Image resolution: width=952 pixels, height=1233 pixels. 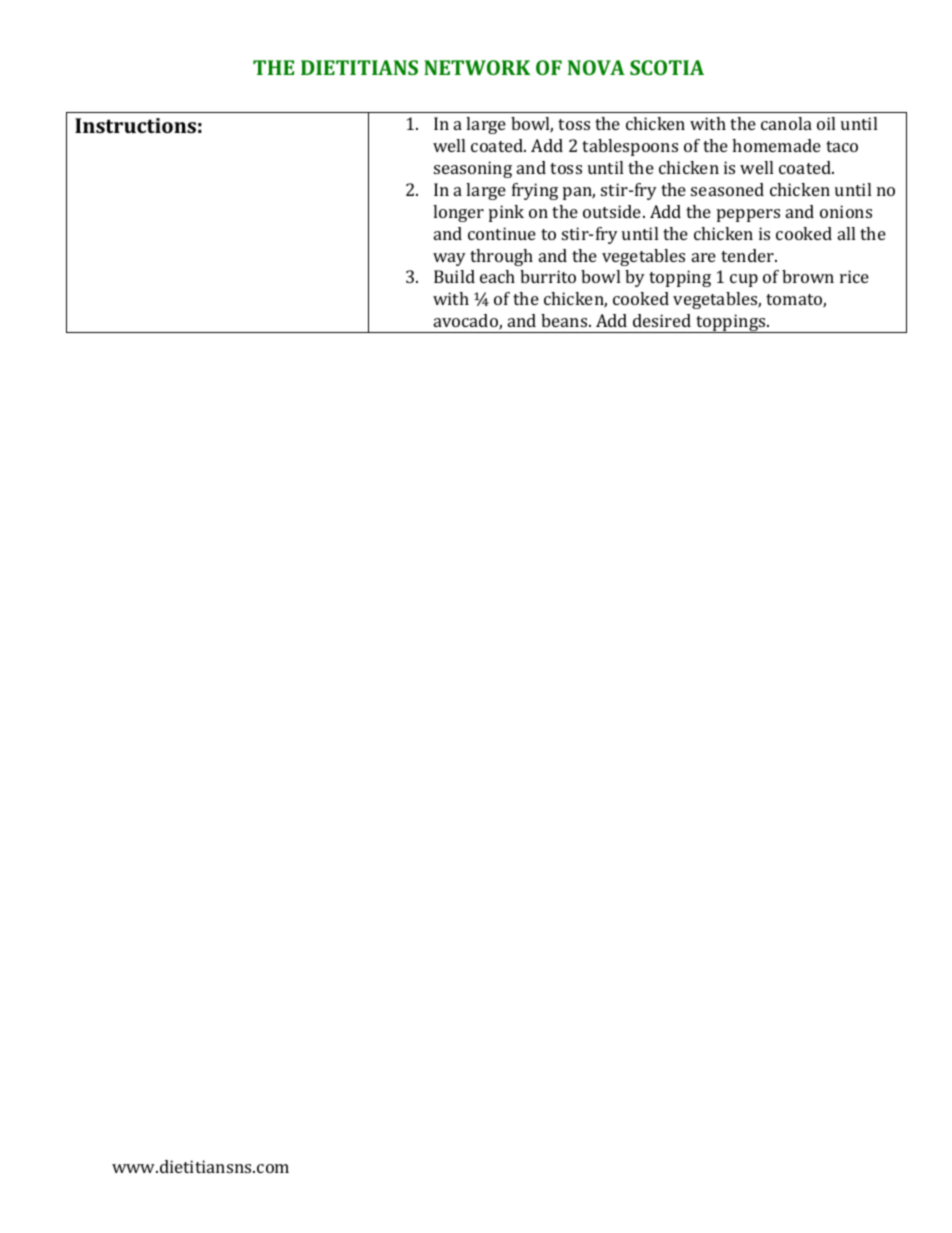 What do you see at coordinates (473, 169) in the page?
I see `seasoning` at bounding box center [473, 169].
